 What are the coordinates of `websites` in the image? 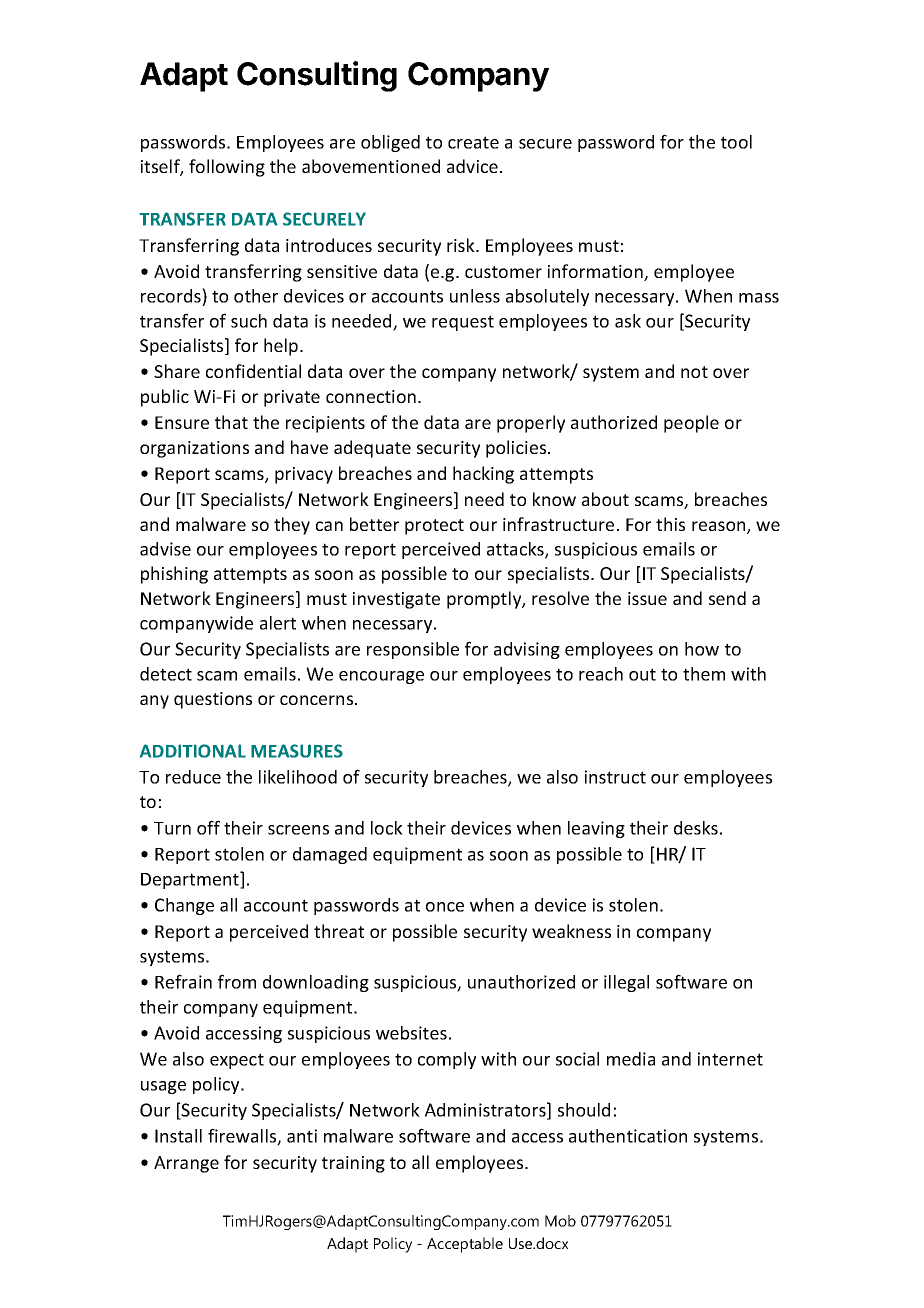 It's located at (411, 1033).
